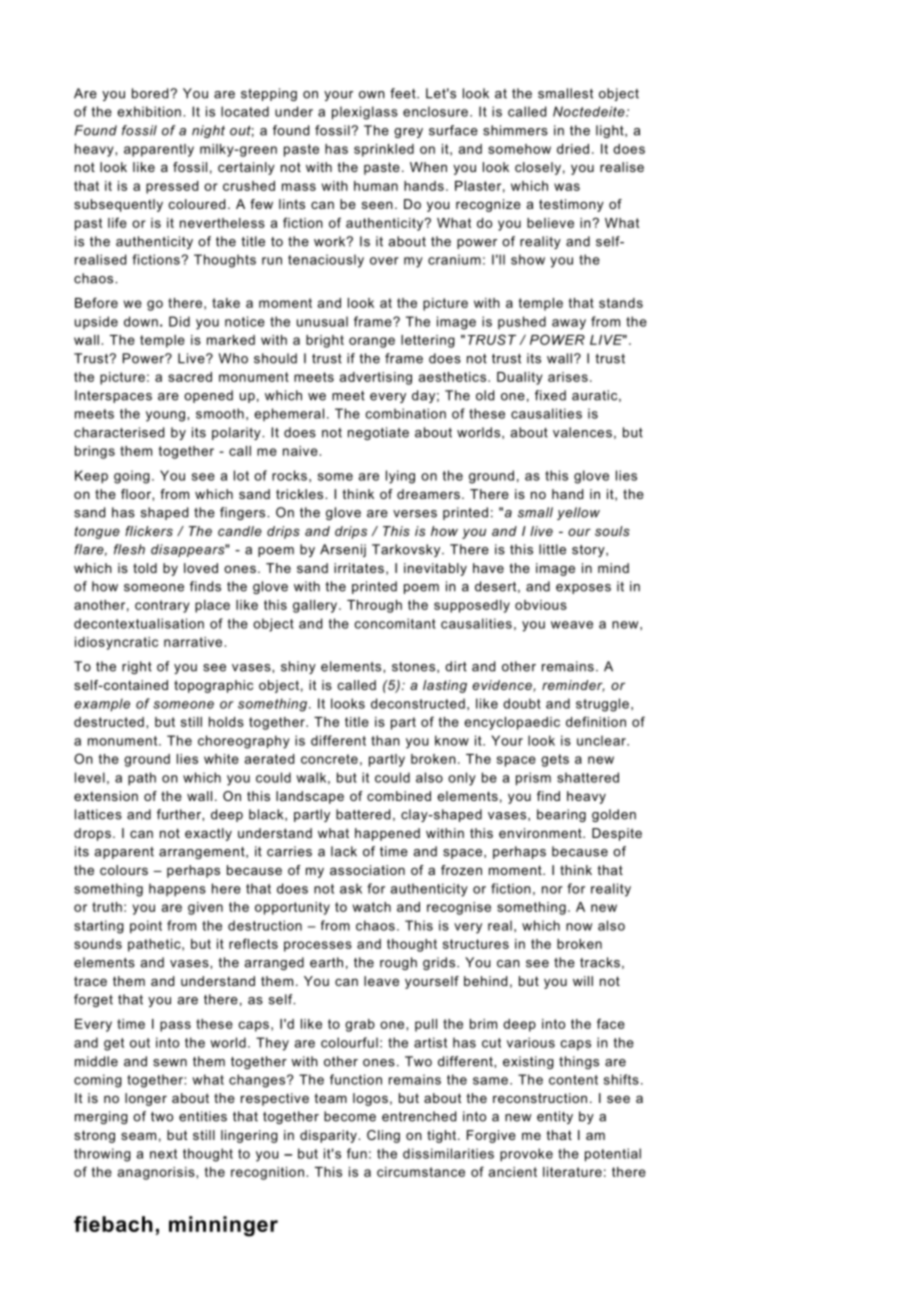  What do you see at coordinates (163, 1154) in the screenshot?
I see `next` at bounding box center [163, 1154].
